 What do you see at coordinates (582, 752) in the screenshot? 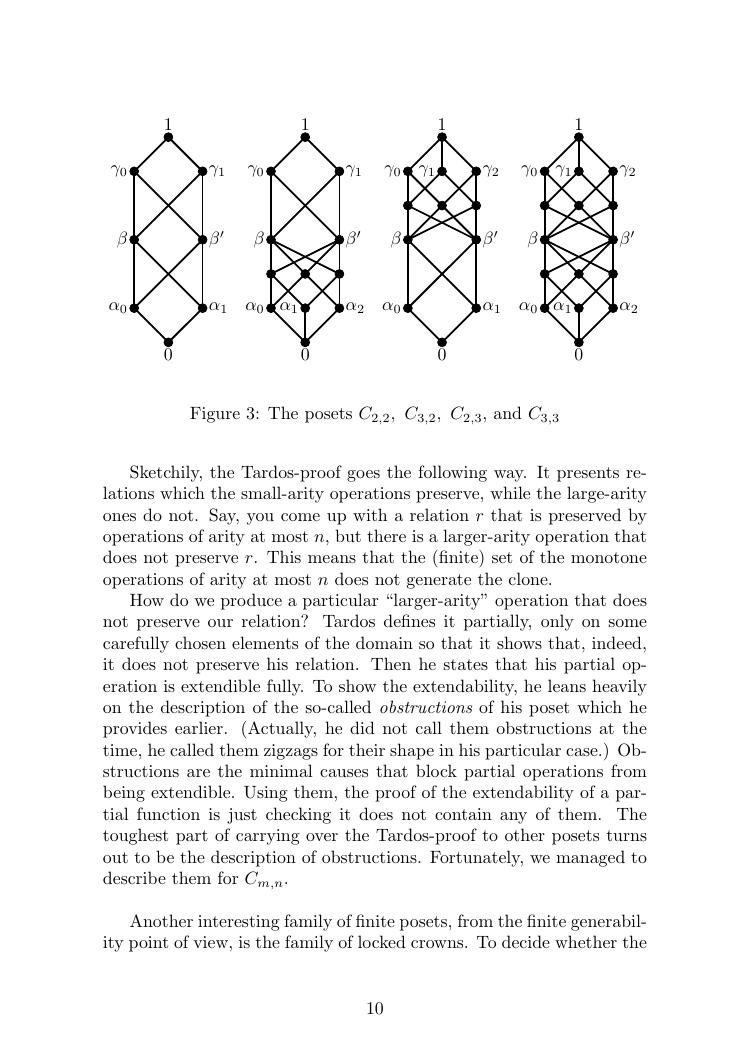
I see `case` at bounding box center [582, 752].
